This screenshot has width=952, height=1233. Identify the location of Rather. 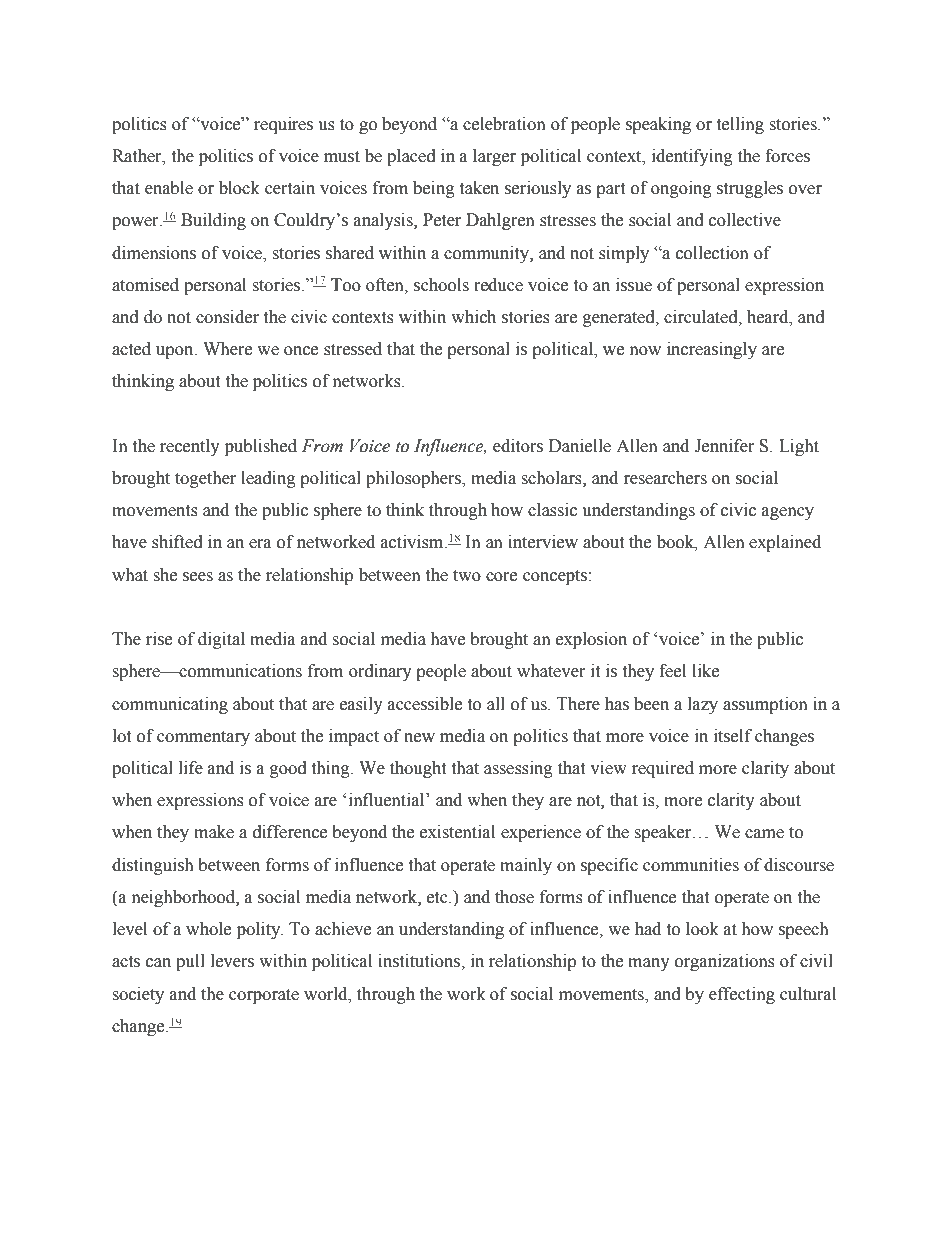
(138, 156).
